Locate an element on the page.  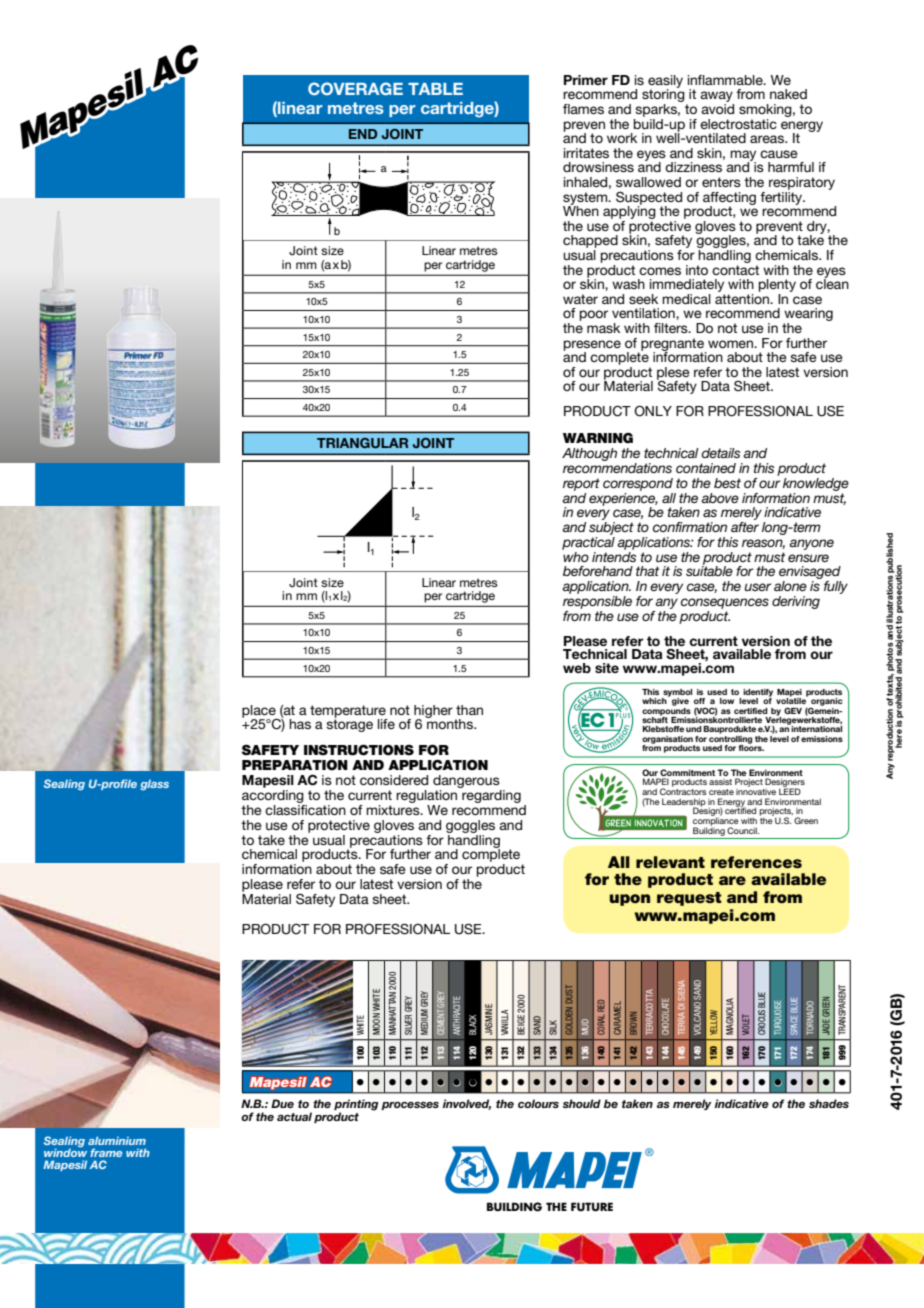
aluminium is located at coordinates (117, 1140).
